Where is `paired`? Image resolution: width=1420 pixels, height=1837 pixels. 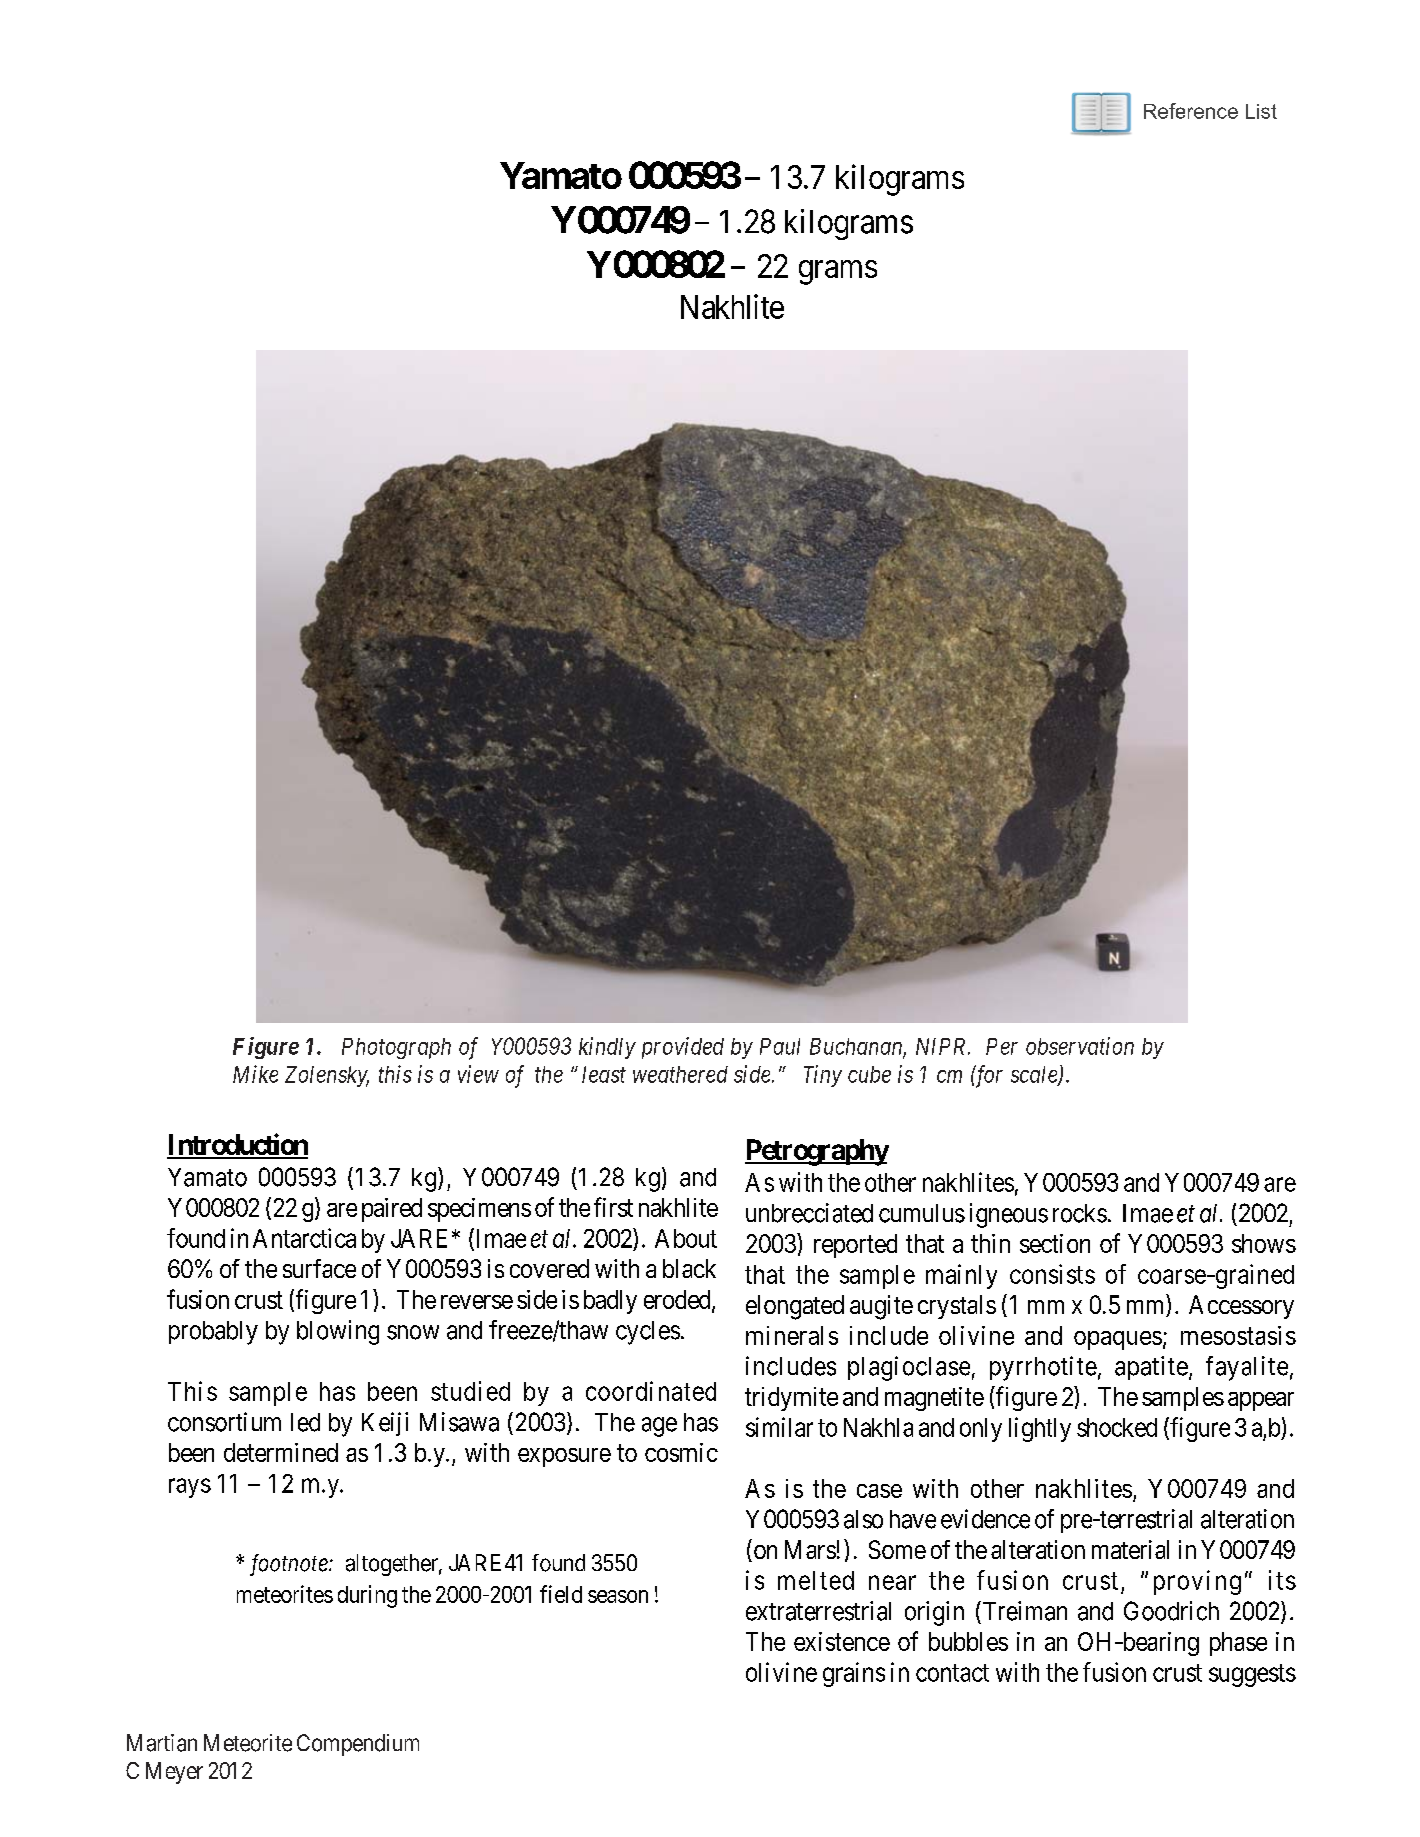
paired is located at coordinates (392, 1210).
